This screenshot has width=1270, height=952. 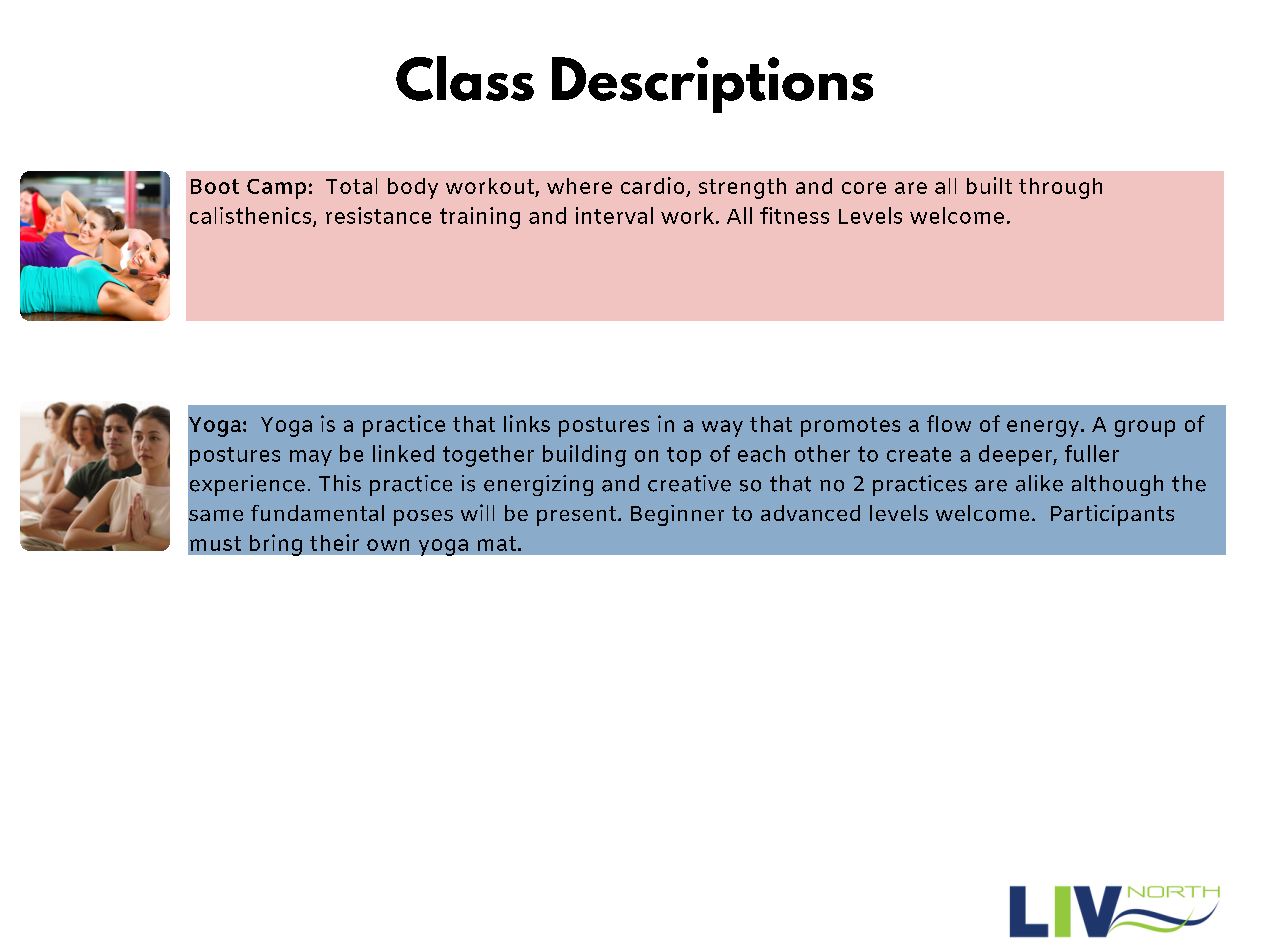 What do you see at coordinates (1060, 188) in the screenshot?
I see `through` at bounding box center [1060, 188].
